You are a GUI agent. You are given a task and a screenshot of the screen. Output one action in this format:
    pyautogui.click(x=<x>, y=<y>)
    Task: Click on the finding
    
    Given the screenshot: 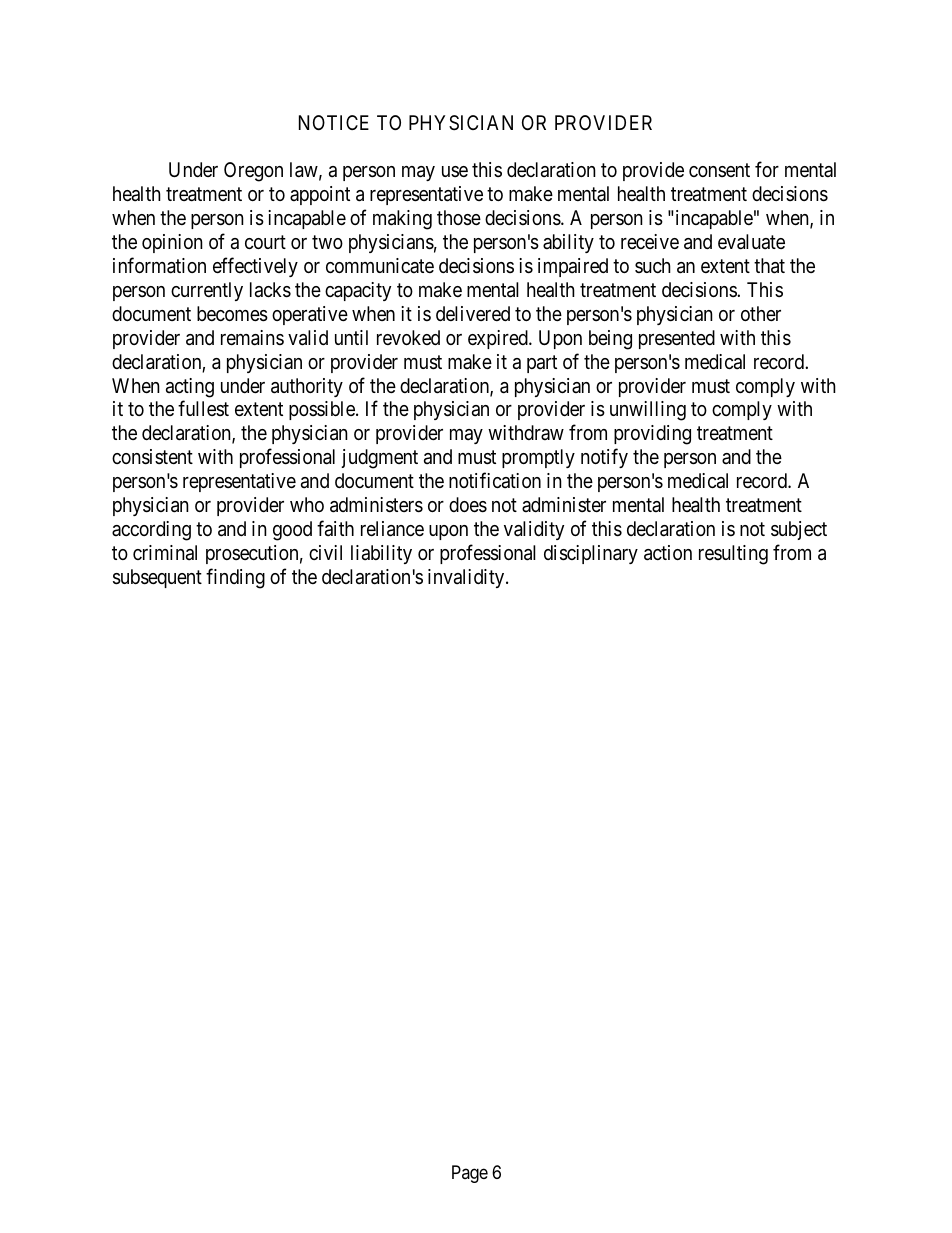 What is the action you would take?
    pyautogui.click(x=235, y=578)
